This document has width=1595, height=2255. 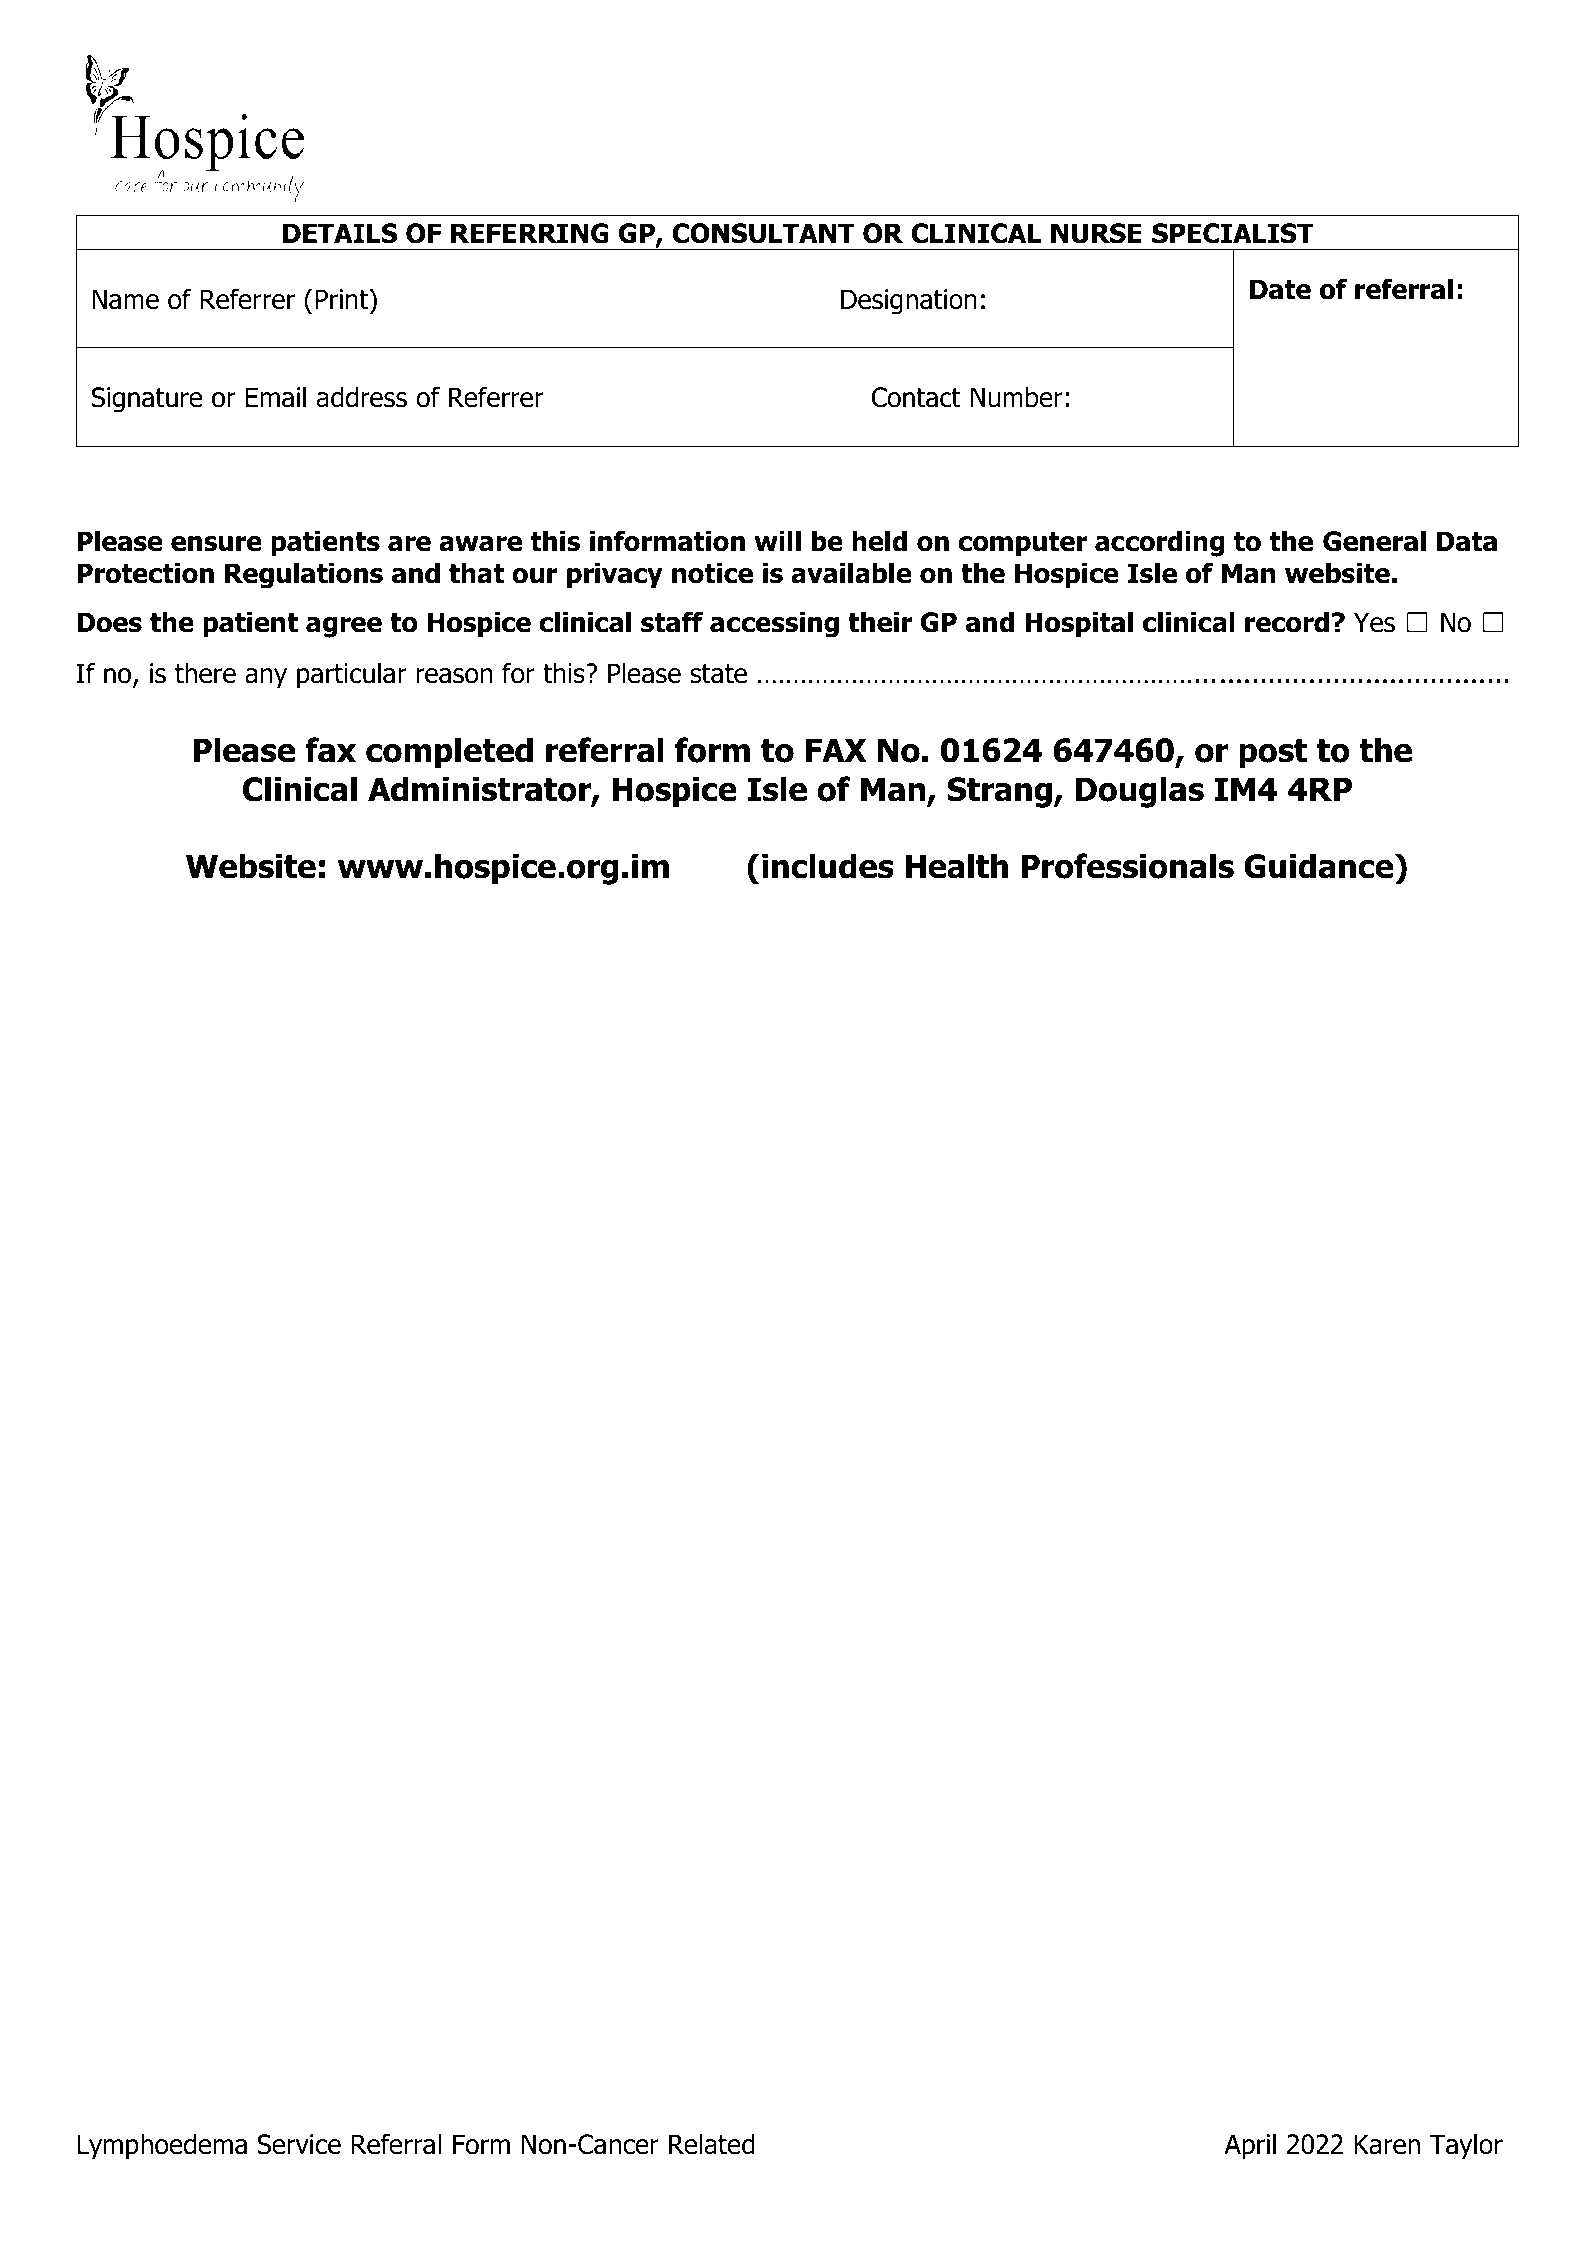 What do you see at coordinates (343, 299) in the document?
I see `Print` at bounding box center [343, 299].
